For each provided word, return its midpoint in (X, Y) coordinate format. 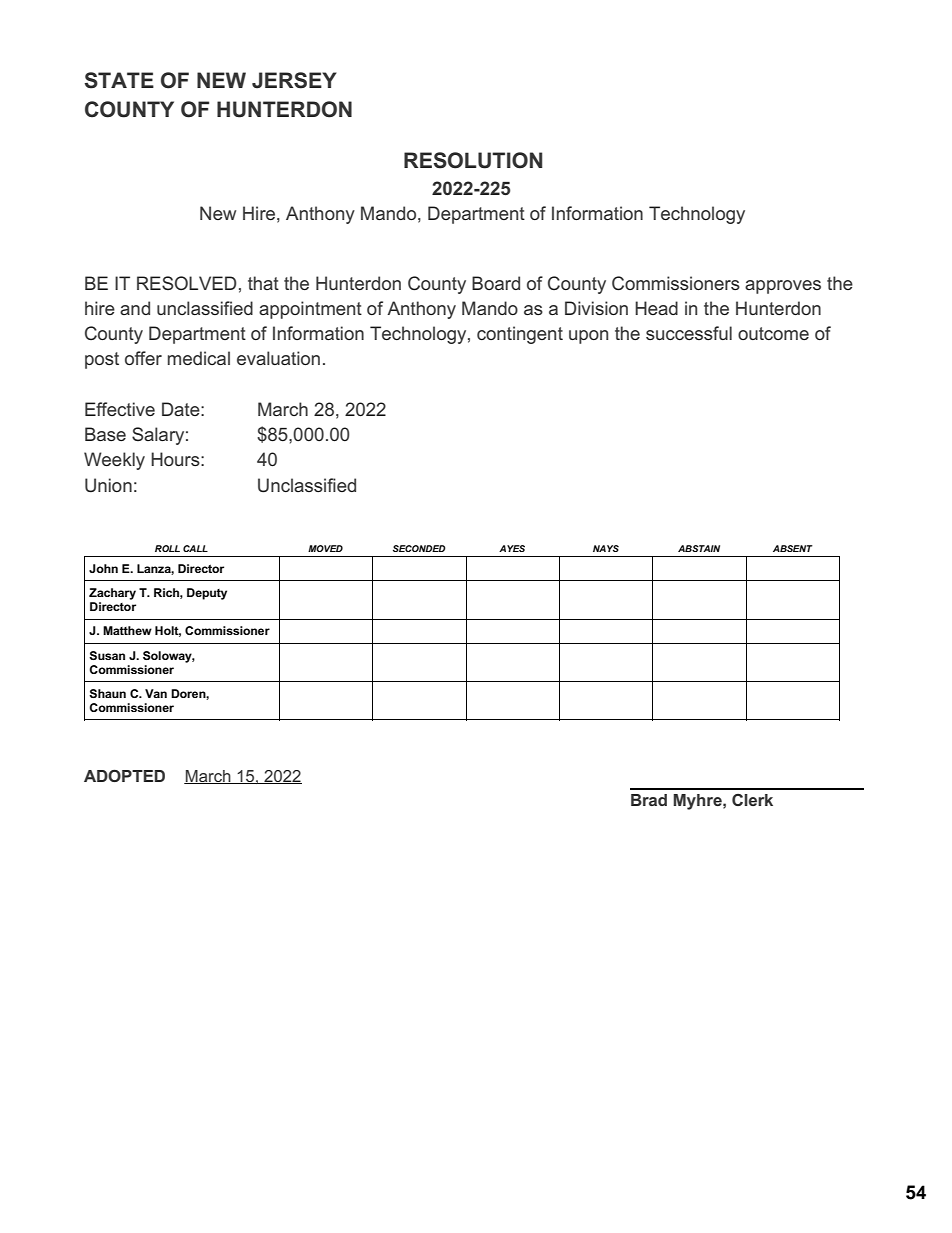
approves (783, 287)
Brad (649, 800)
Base (105, 434)
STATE (119, 80)
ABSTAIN (699, 548)
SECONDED (419, 548)
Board (496, 283)
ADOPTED (124, 775)
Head (656, 308)
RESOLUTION (473, 160)
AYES (512, 548)
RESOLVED (187, 283)
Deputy (207, 594)
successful (689, 333)
